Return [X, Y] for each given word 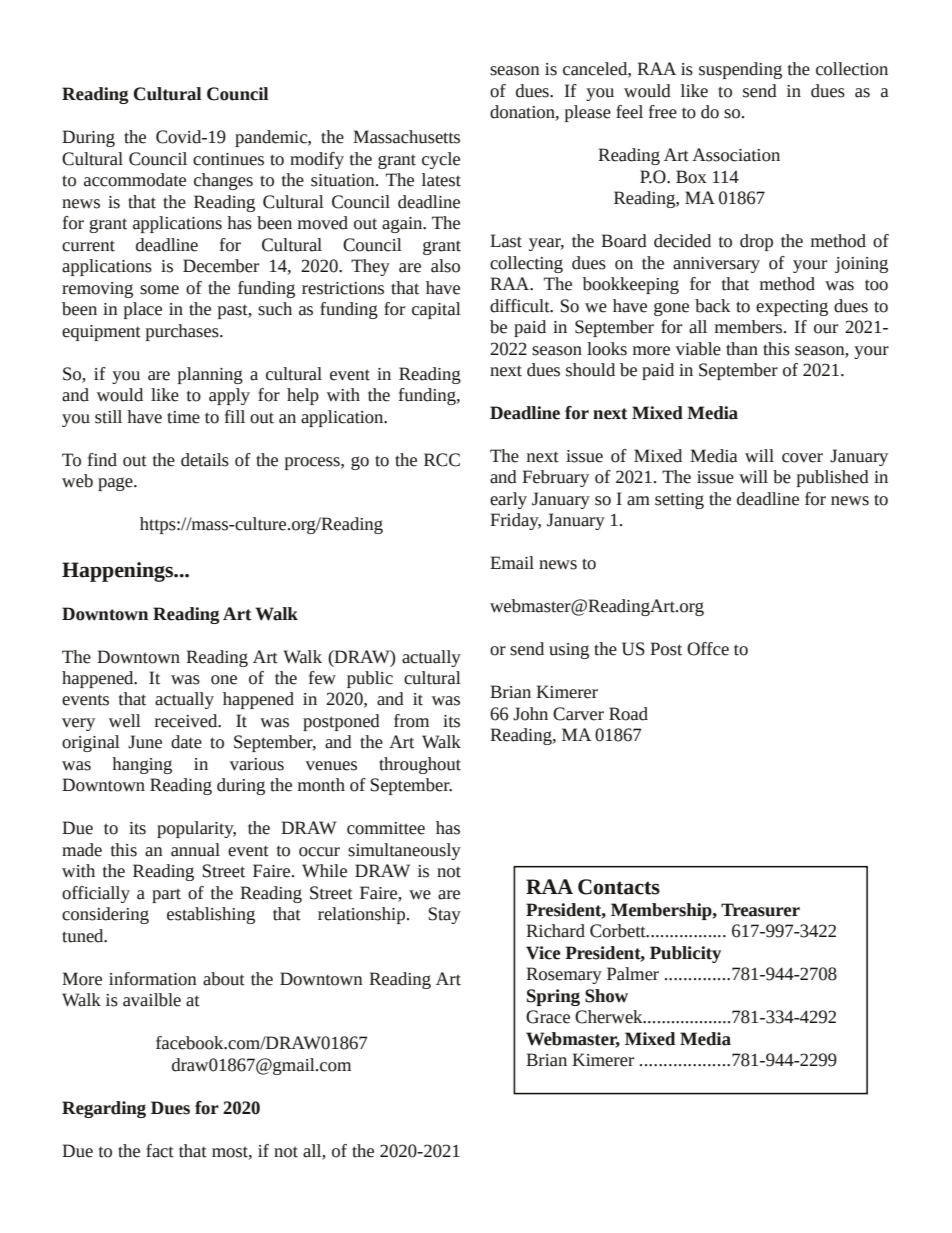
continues [228, 159]
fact [160, 1151]
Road [628, 714]
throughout [420, 765]
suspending [740, 70]
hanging [142, 765]
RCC [442, 460]
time [183, 417]
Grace [548, 1017]
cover [802, 458]
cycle [441, 160]
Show [606, 996]
